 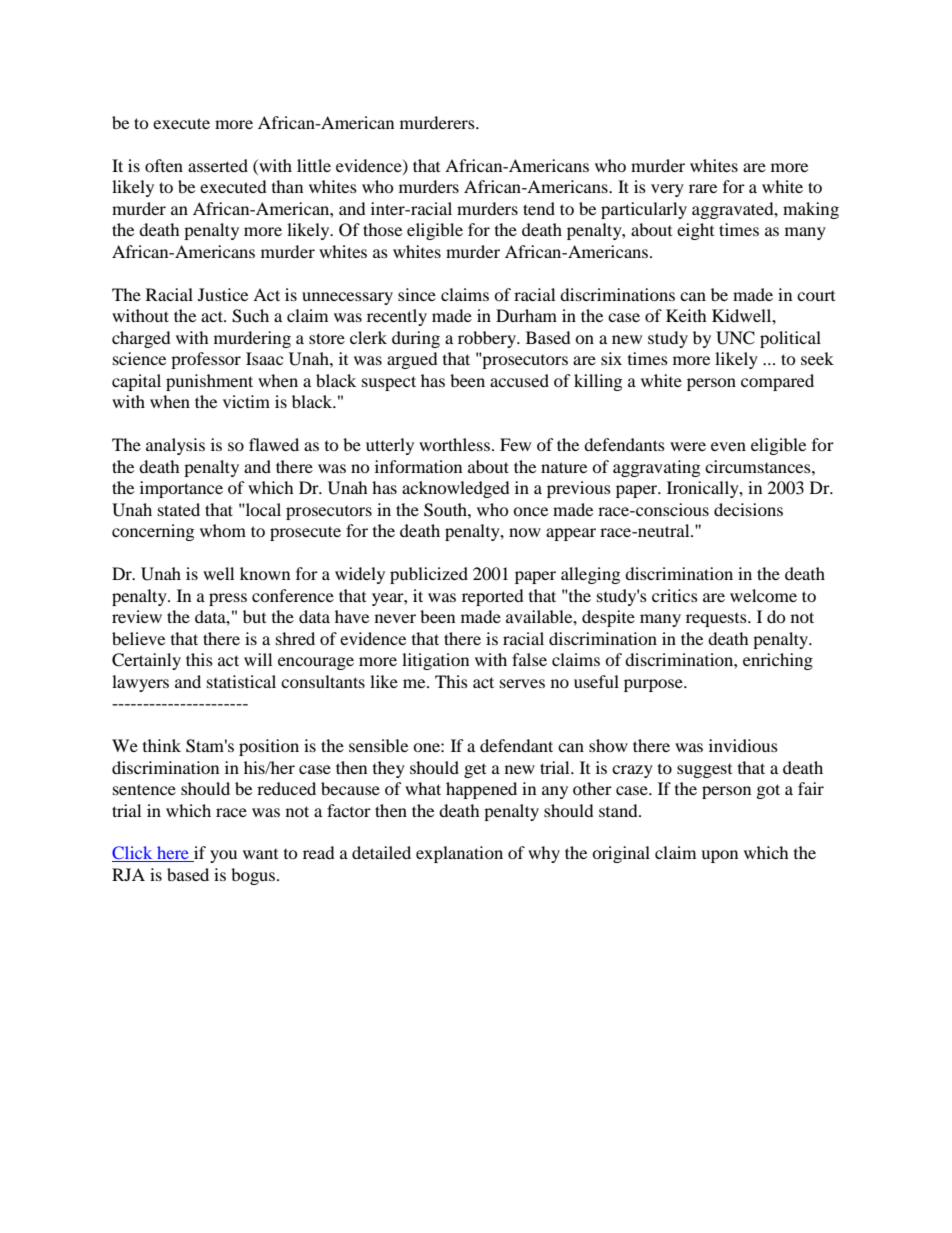 I want to click on UNC, so click(x=735, y=338).
